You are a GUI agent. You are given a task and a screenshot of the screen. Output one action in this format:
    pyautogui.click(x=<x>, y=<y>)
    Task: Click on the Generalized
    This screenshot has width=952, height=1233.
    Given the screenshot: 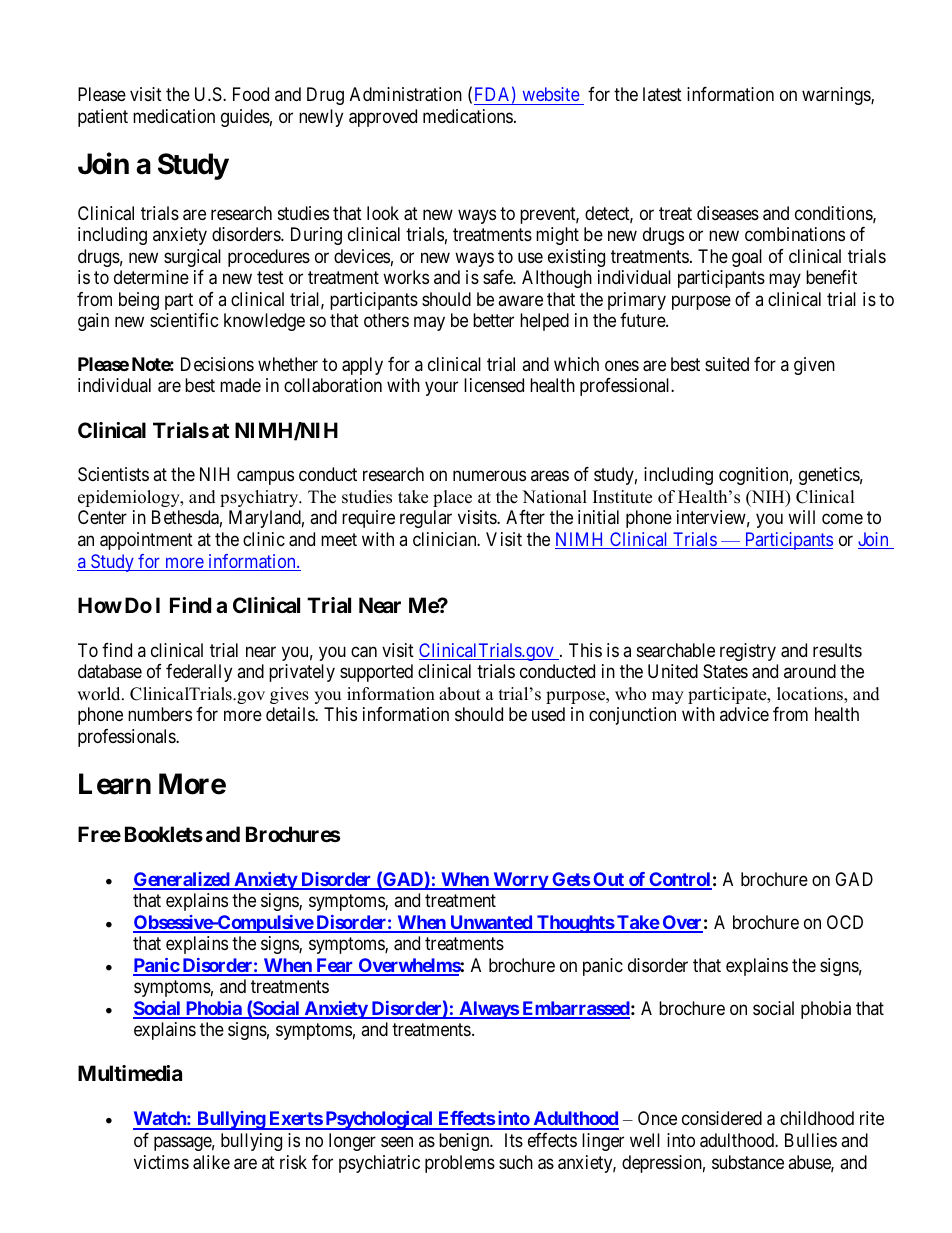 What is the action you would take?
    pyautogui.click(x=182, y=880)
